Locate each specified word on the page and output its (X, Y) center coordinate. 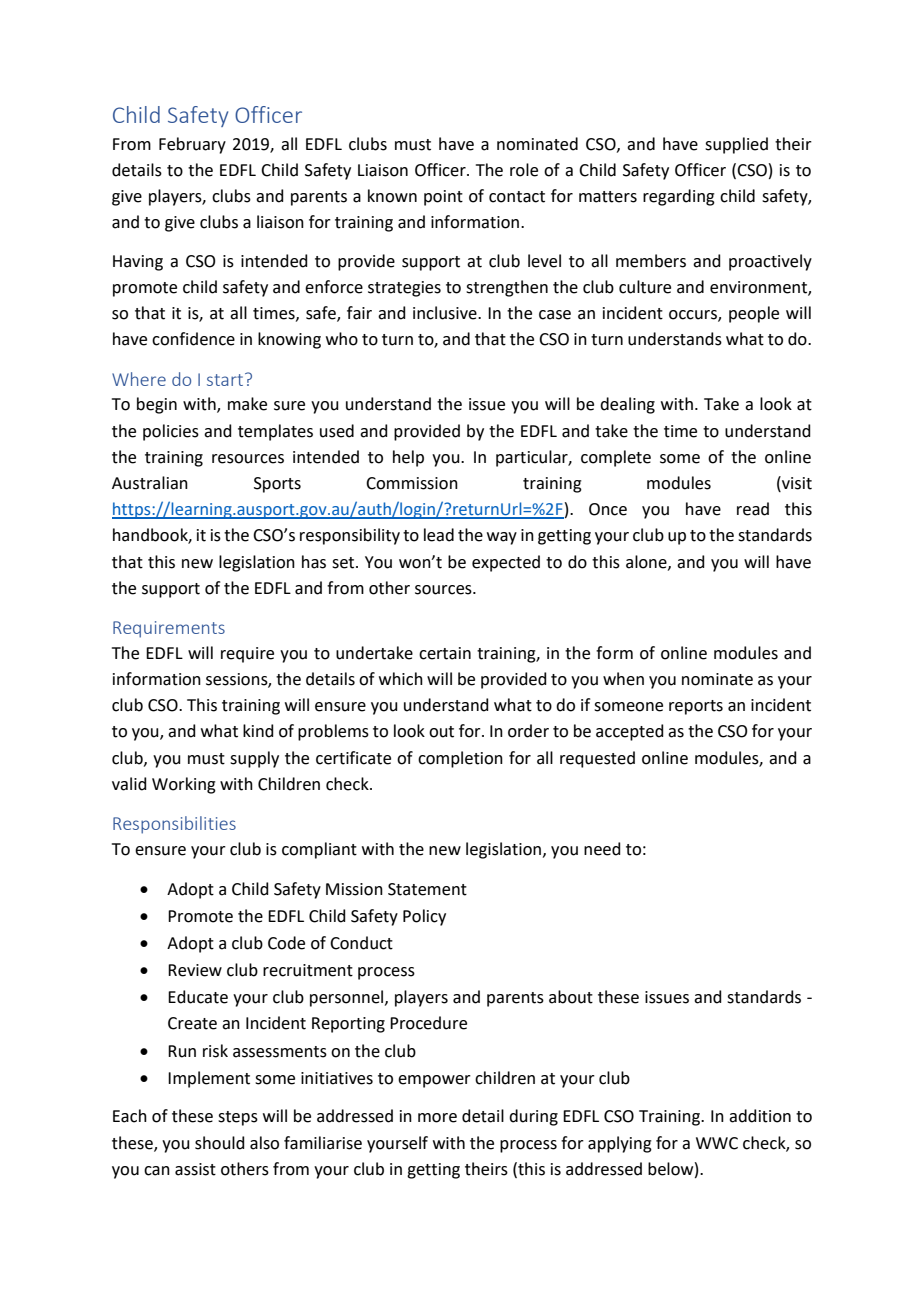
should (220, 1143)
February (192, 145)
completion (460, 759)
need (602, 849)
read (753, 509)
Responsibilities (174, 825)
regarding (679, 197)
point (443, 198)
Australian (150, 483)
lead (439, 535)
